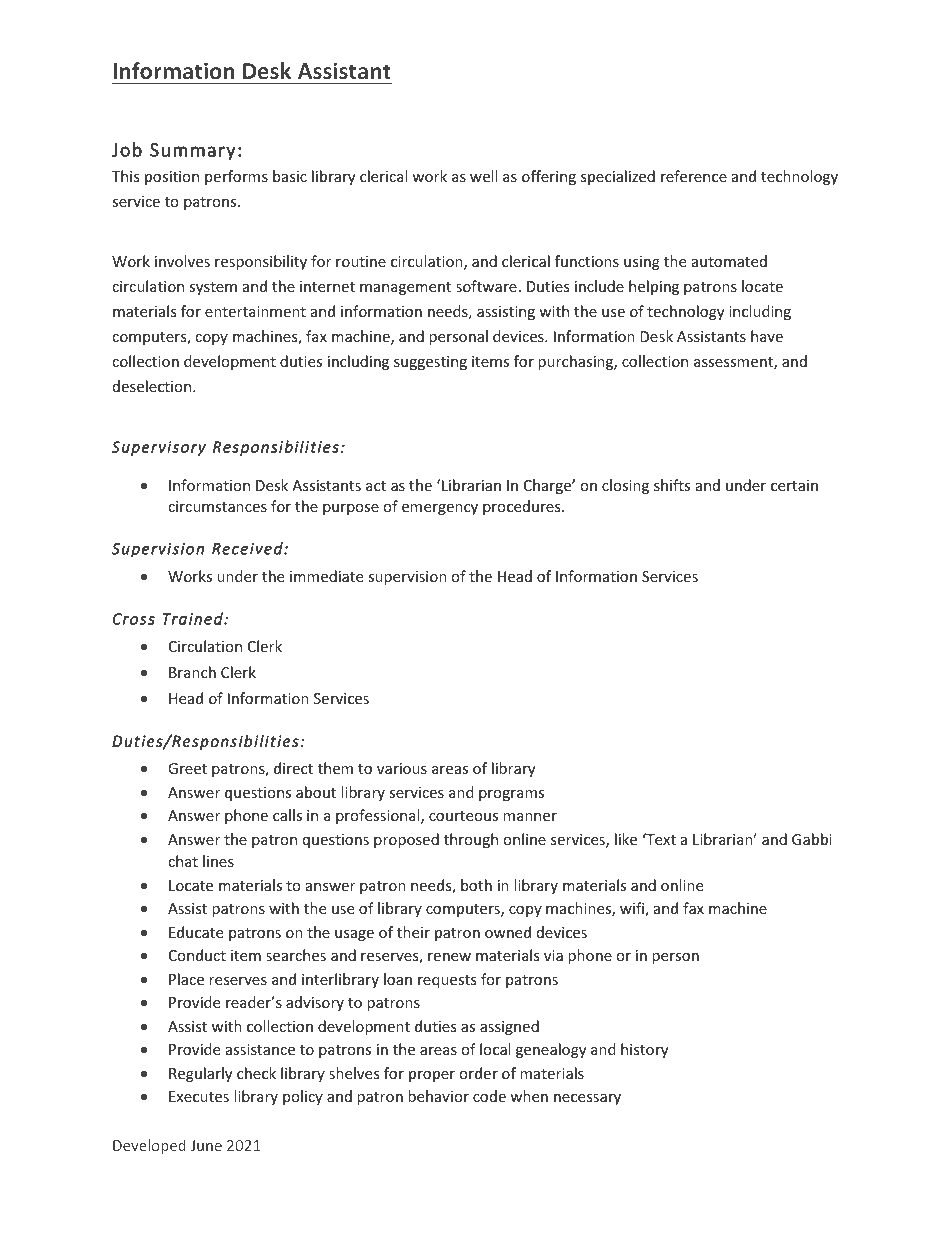  What do you see at coordinates (463, 816) in the screenshot?
I see `courteous` at bounding box center [463, 816].
